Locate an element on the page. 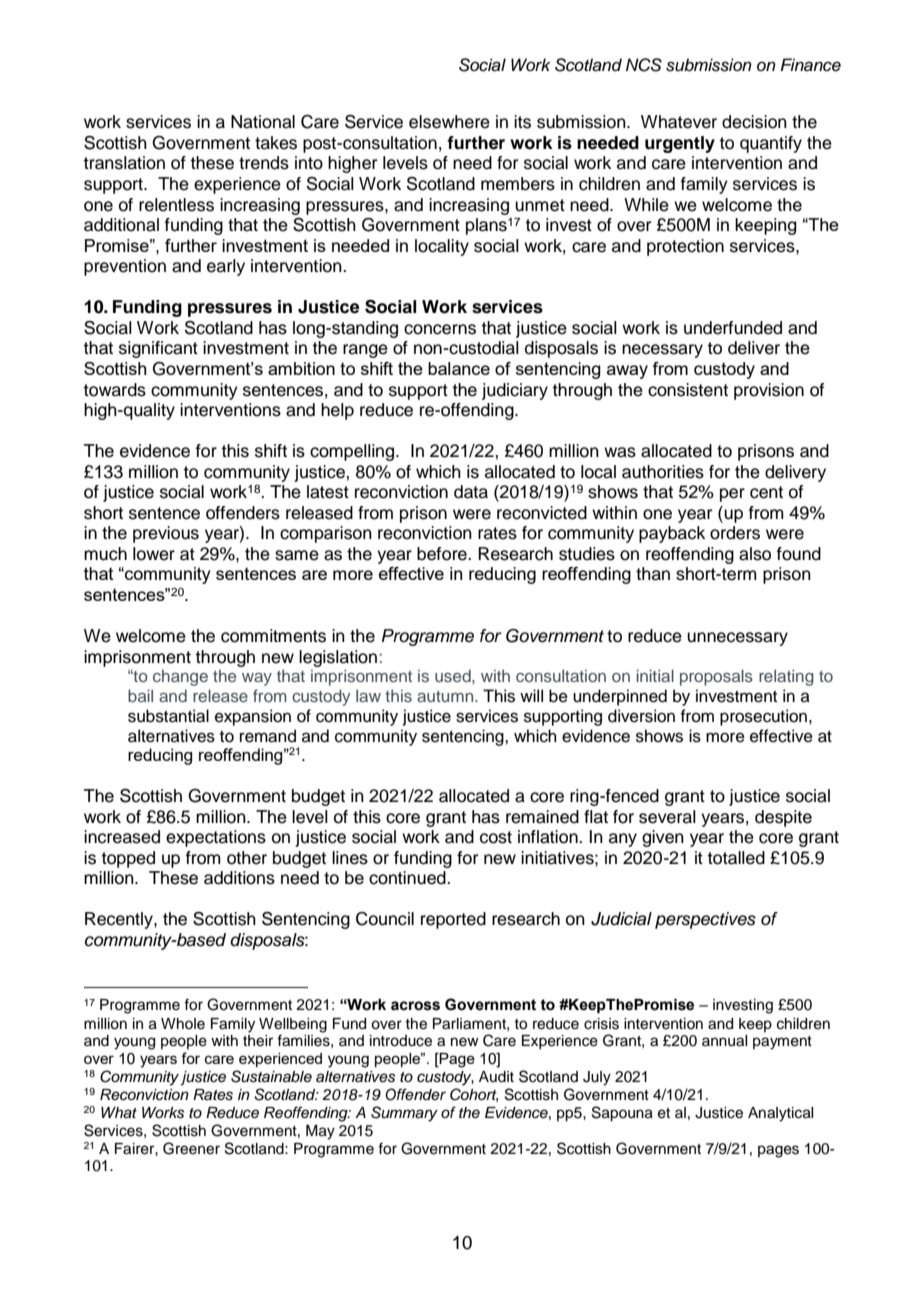 This image has height=1308, width=924. Cohort is located at coordinates (474, 1095).
